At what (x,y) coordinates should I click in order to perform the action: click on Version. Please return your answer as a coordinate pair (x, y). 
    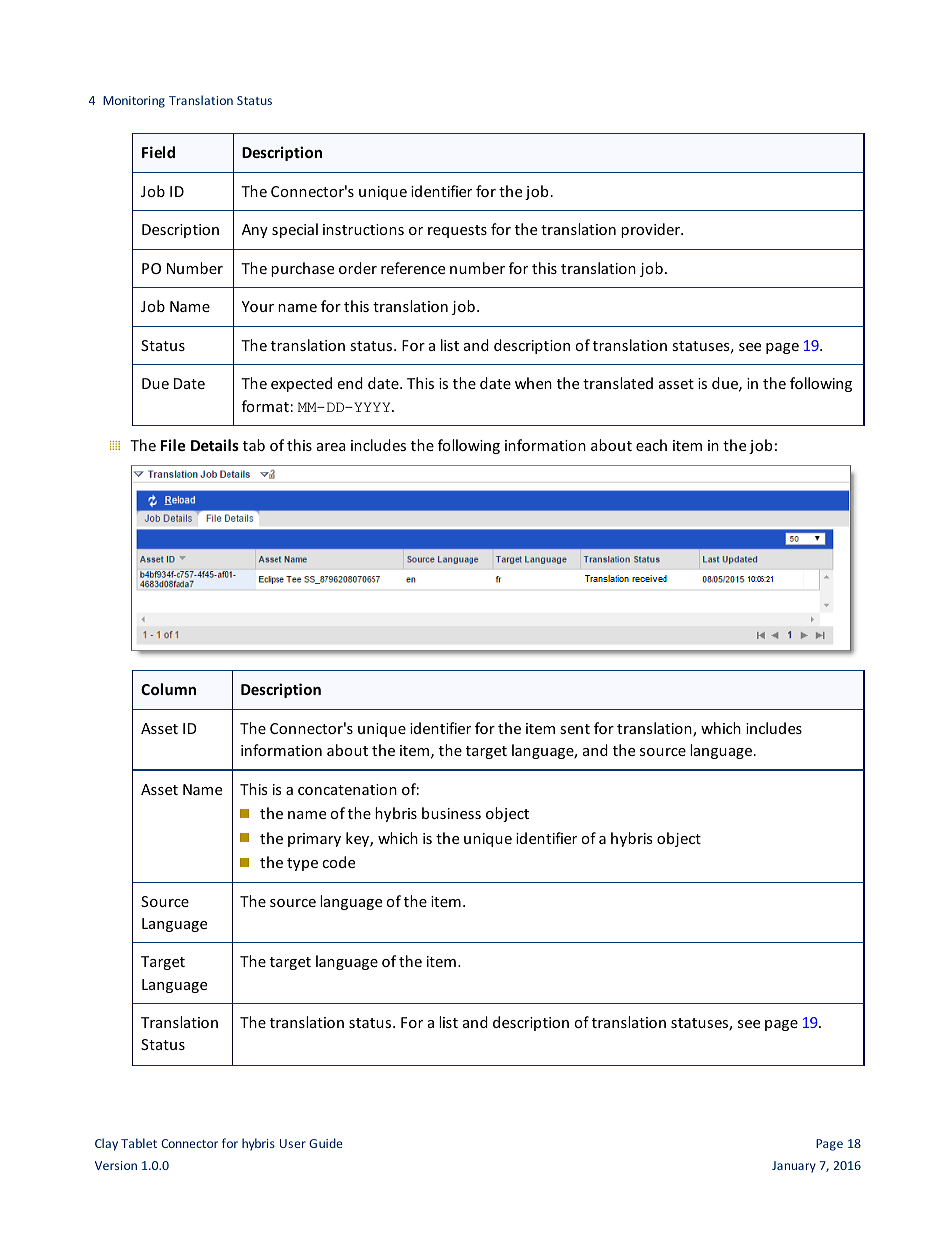
    Looking at the image, I should click on (116, 1165).
